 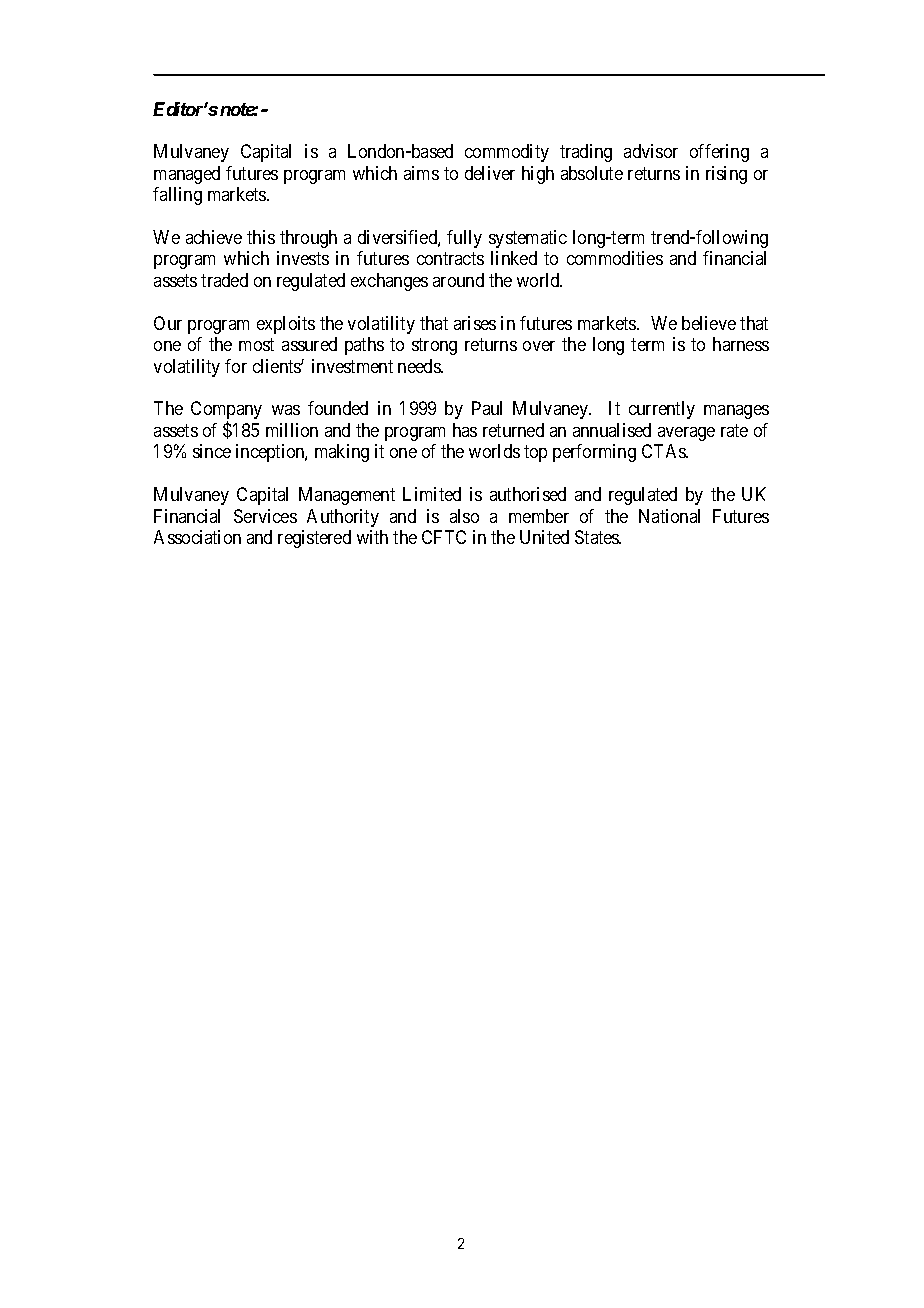 What do you see at coordinates (458, 280) in the screenshot?
I see `around` at bounding box center [458, 280].
